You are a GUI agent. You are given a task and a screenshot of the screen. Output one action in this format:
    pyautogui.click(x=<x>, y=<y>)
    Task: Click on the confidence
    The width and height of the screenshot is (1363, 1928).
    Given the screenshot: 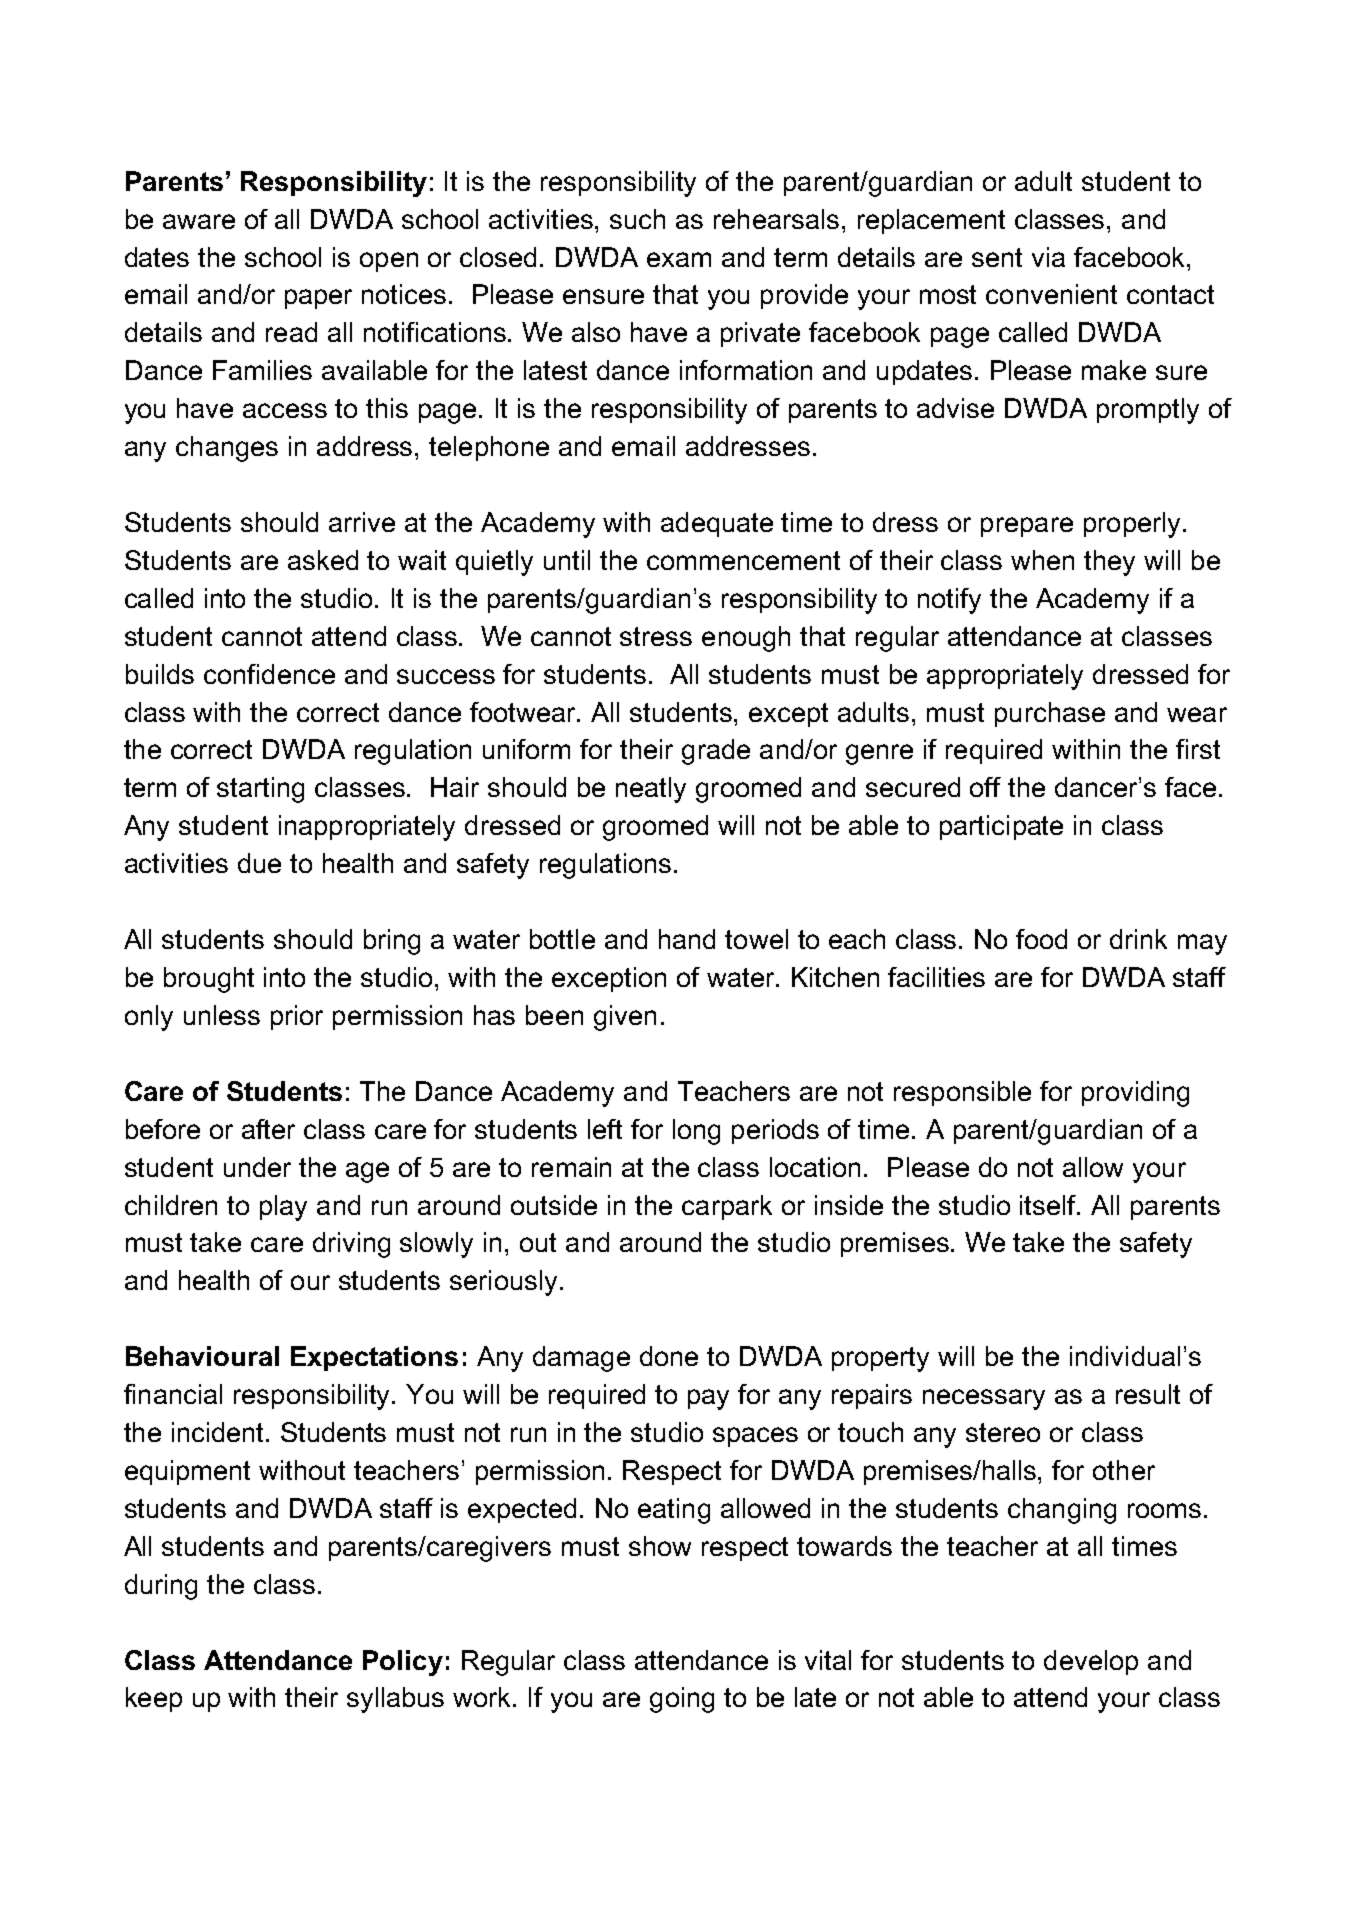 What is the action you would take?
    pyautogui.click(x=269, y=674)
